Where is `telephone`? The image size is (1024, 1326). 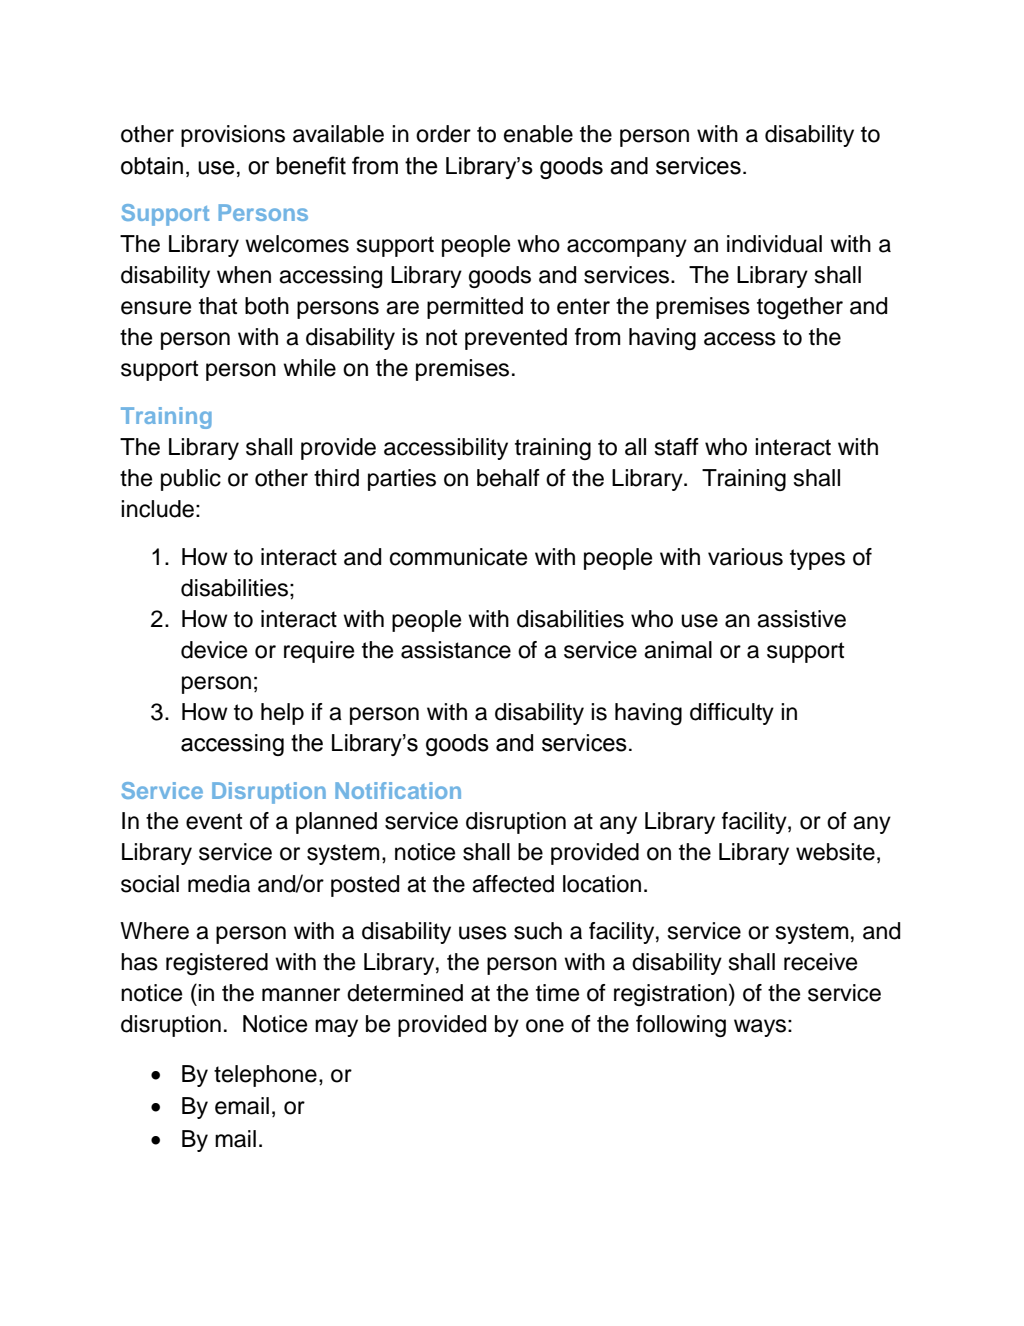 telephone is located at coordinates (265, 1076).
